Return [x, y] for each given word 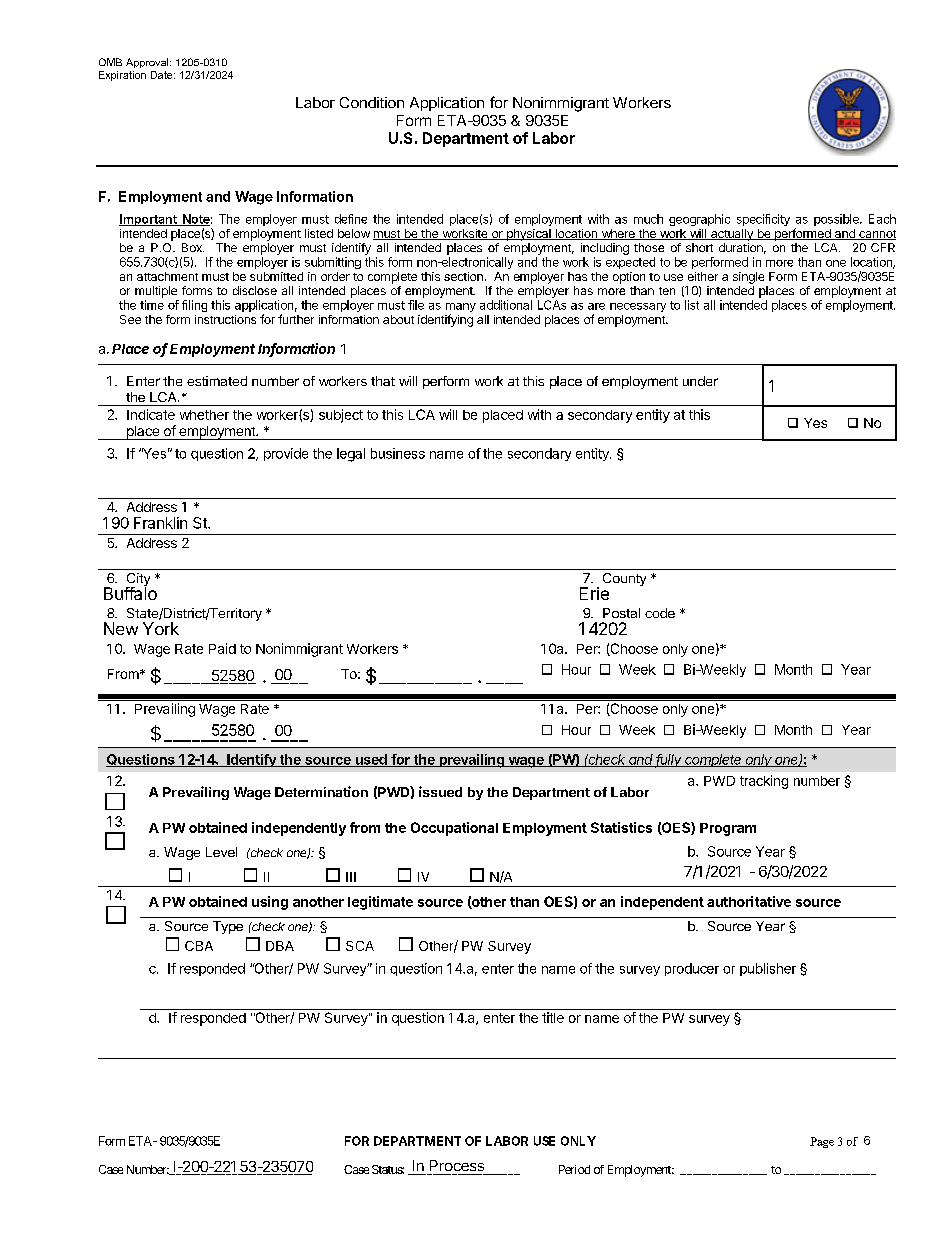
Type [228, 927]
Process [457, 1165]
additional [506, 305]
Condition [372, 102]
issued [440, 791]
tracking [764, 782]
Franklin [160, 523]
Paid [222, 648]
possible [837, 220]
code [660, 613]
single [748, 278]
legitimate [380, 903]
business [398, 453]
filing [194, 306]
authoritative [749, 901]
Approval [148, 63]
